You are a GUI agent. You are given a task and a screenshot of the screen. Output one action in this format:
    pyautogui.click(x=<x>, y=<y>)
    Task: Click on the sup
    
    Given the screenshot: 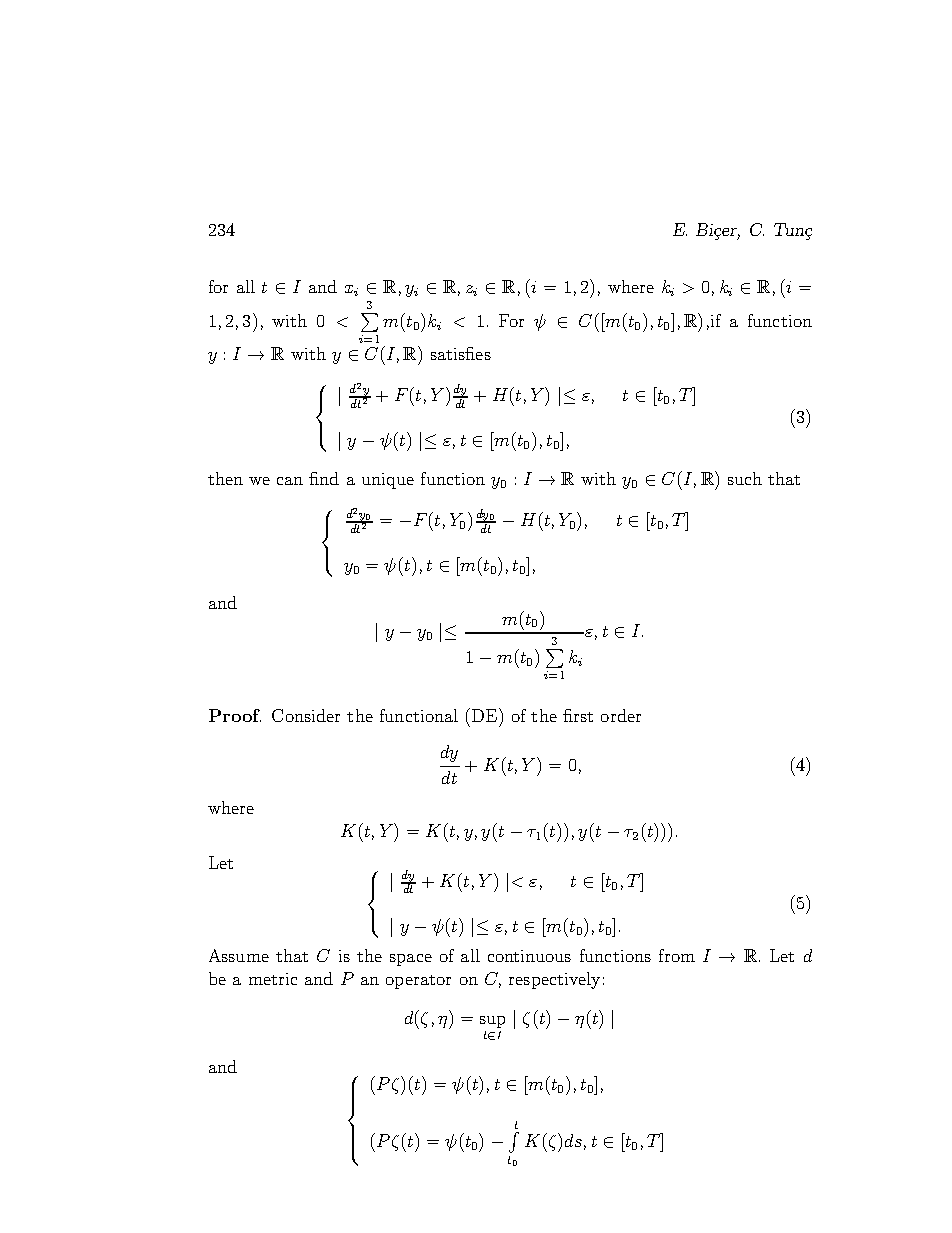 What is the action you would take?
    pyautogui.click(x=492, y=1022)
